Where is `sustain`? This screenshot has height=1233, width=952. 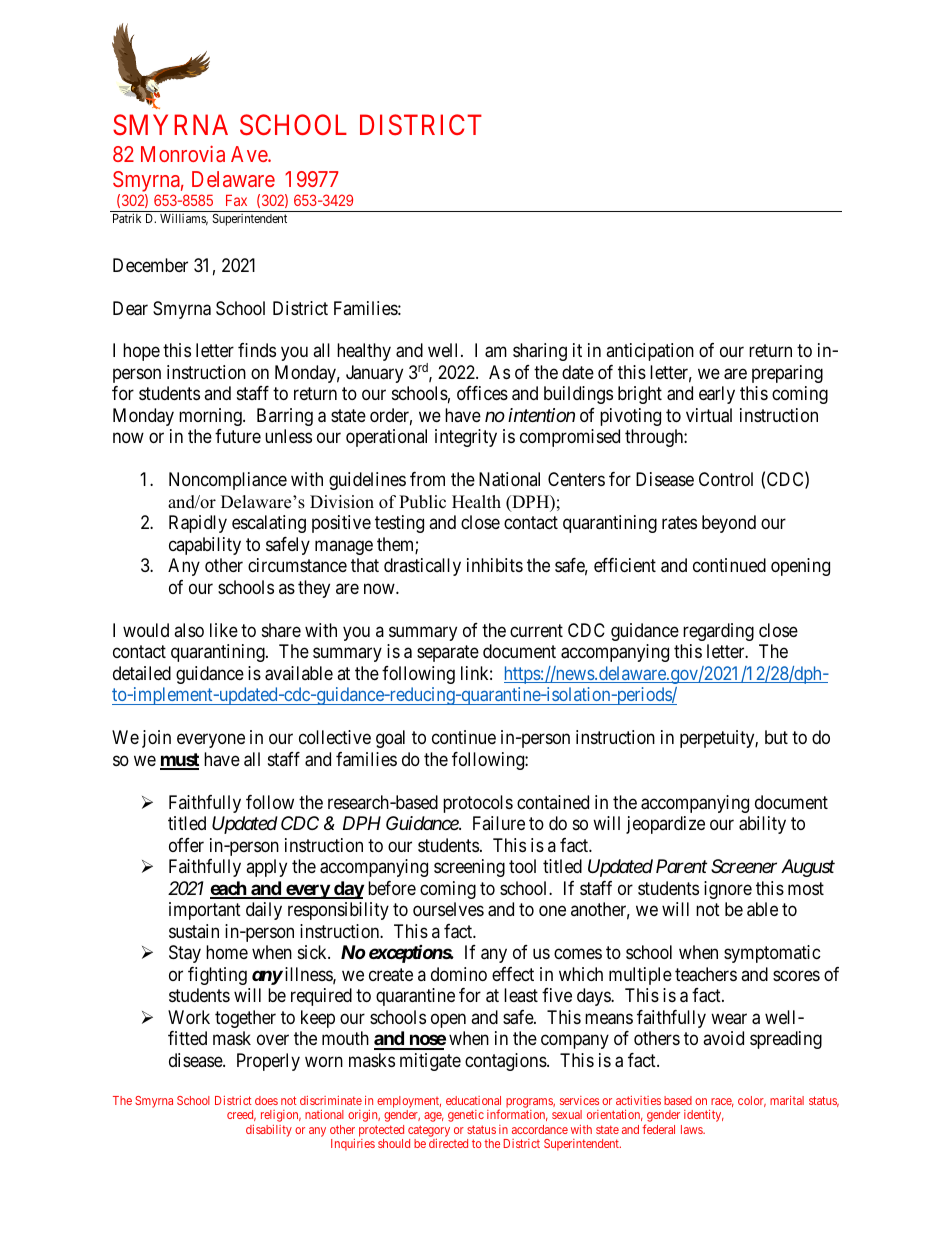
sustain is located at coordinates (194, 931).
